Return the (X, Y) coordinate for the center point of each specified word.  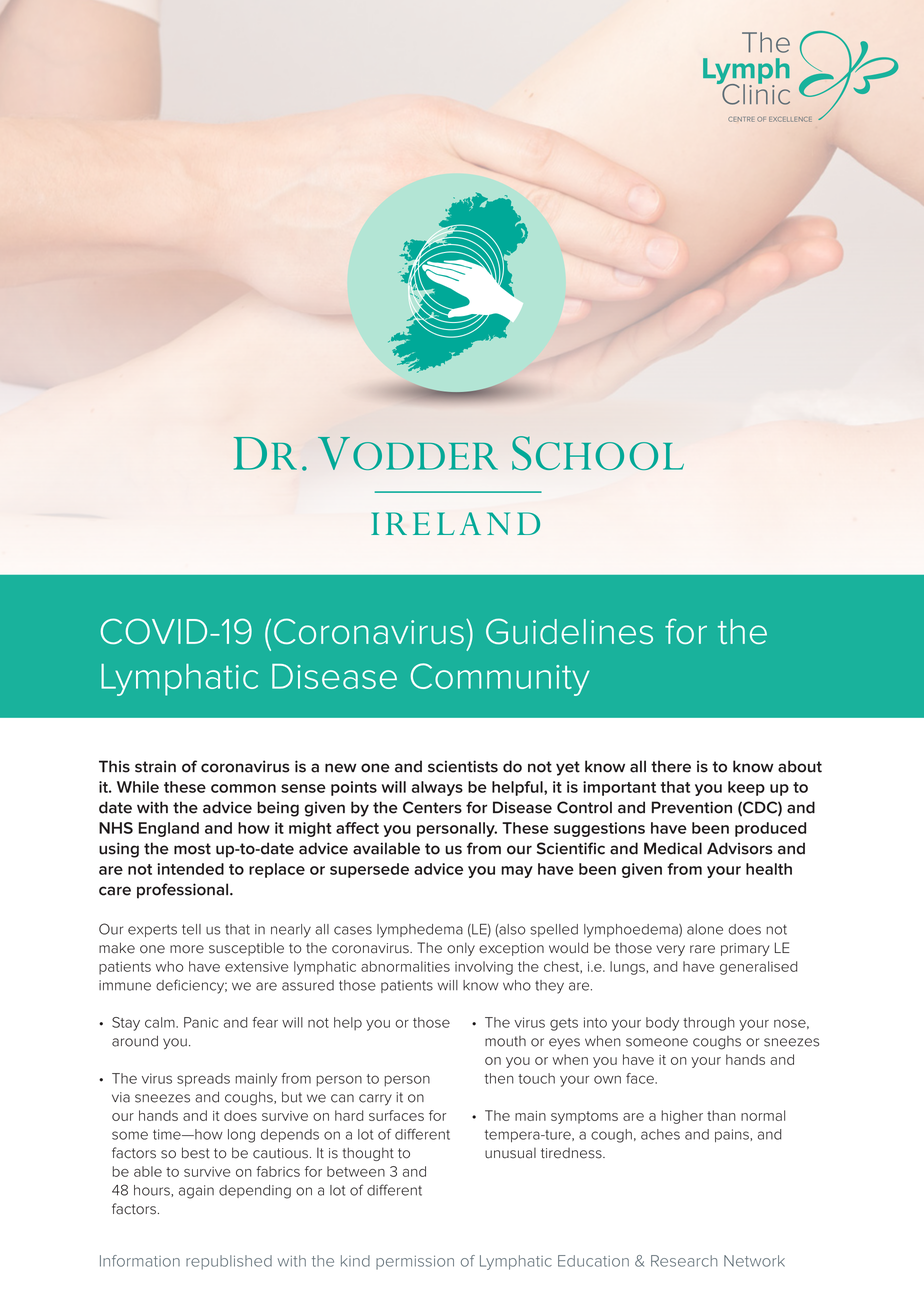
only (461, 949)
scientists (463, 766)
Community (500, 679)
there (671, 766)
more (187, 949)
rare (702, 949)
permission (415, 1263)
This (114, 766)
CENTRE (741, 119)
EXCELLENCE (790, 119)
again (196, 1192)
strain (155, 766)
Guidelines (569, 631)
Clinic (755, 93)
